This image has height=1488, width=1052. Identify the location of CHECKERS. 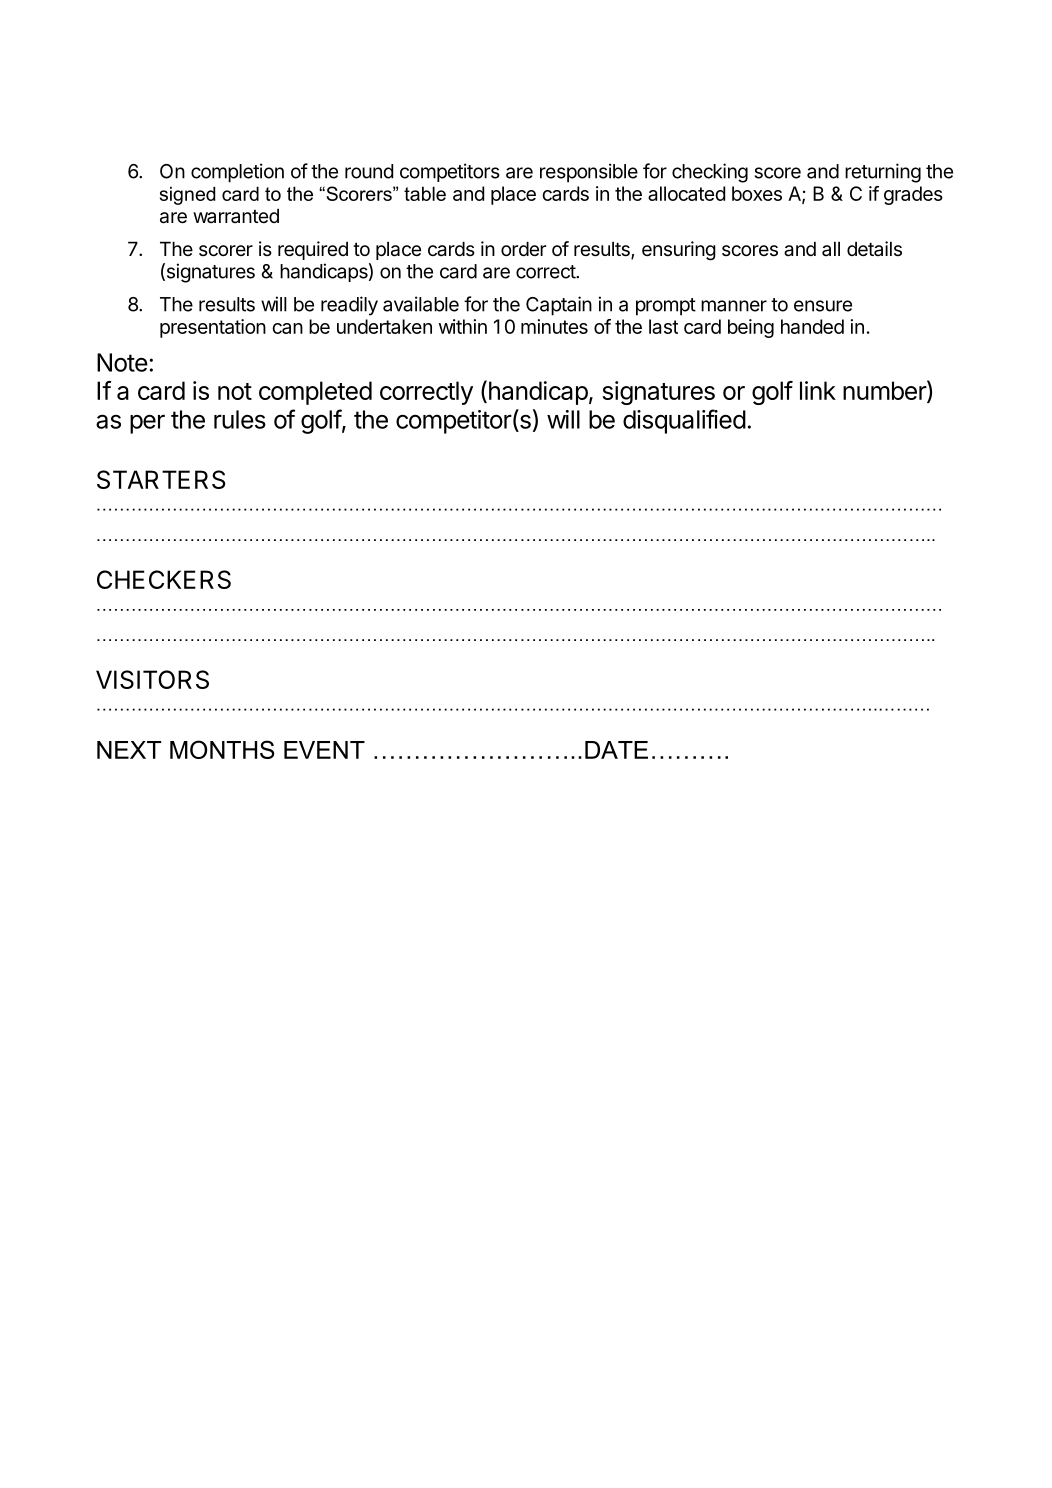
(164, 579).
